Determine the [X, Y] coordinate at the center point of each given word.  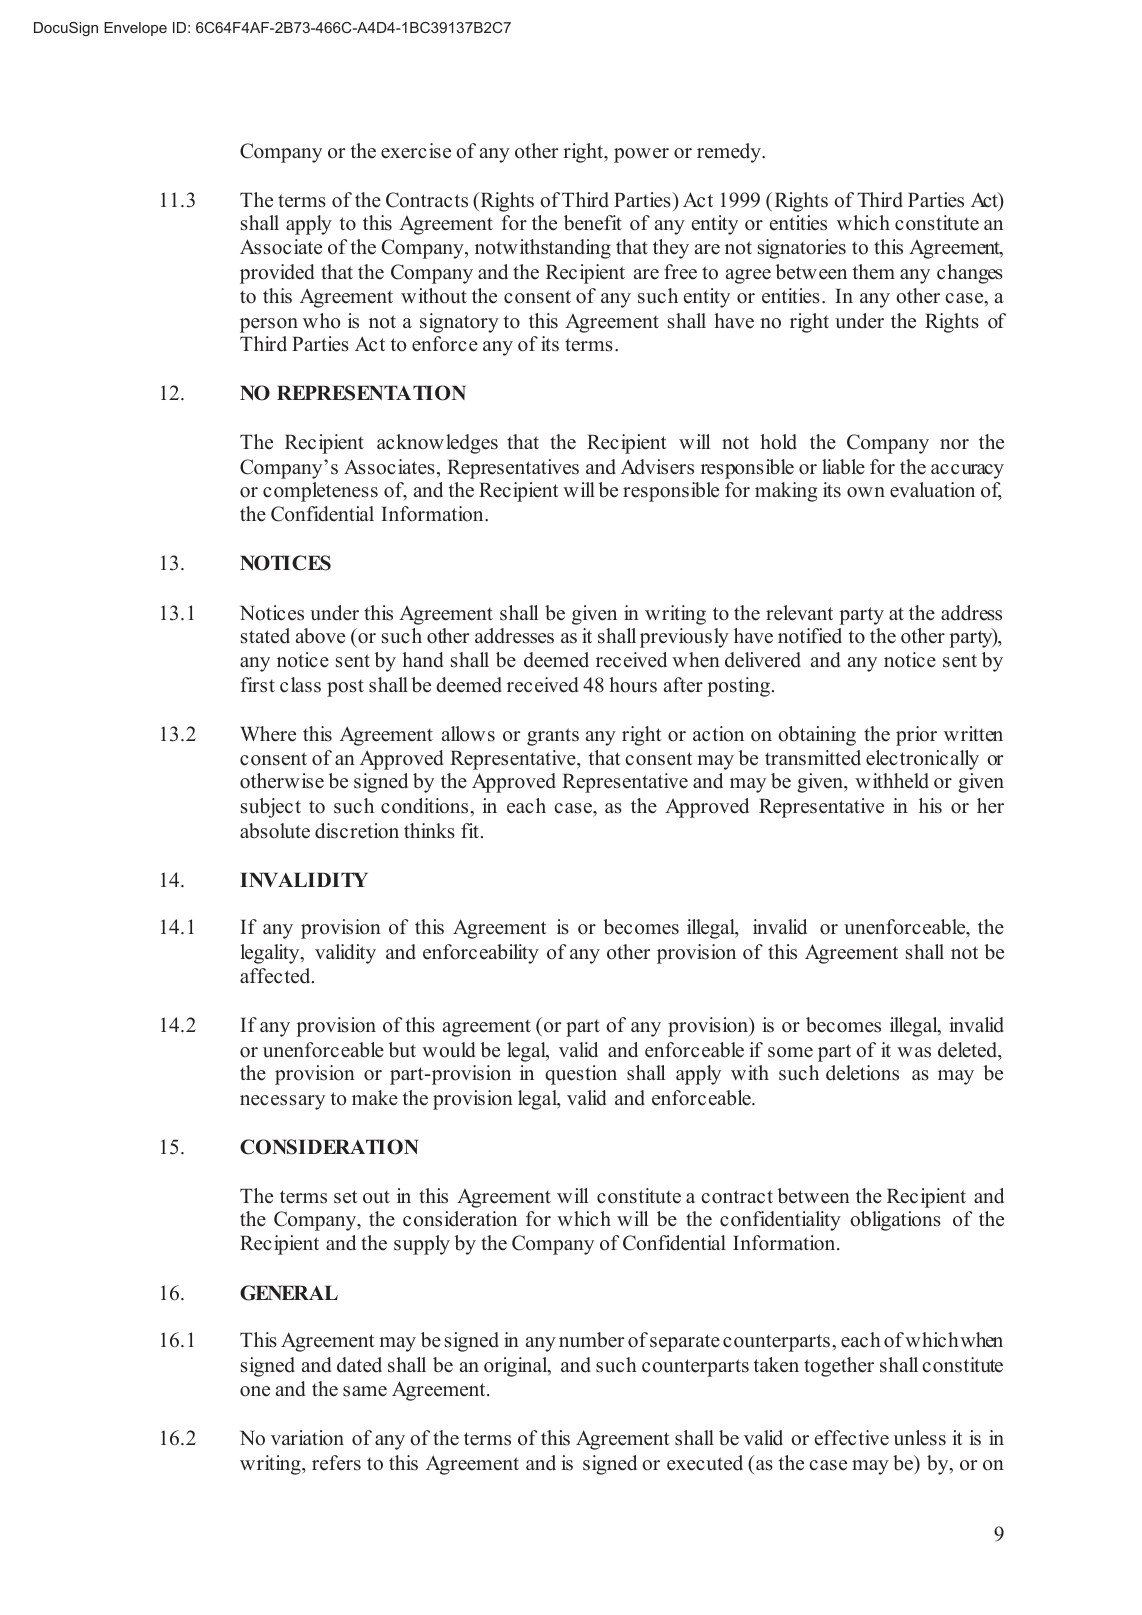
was [914, 1052]
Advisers [657, 467]
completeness [320, 492]
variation [307, 1438]
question [581, 1075]
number [591, 1340]
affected [276, 976]
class [300, 685]
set [346, 1197]
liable [843, 467]
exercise [416, 151]
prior [916, 736]
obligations [895, 1221]
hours [633, 685]
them [874, 272]
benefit [593, 223]
